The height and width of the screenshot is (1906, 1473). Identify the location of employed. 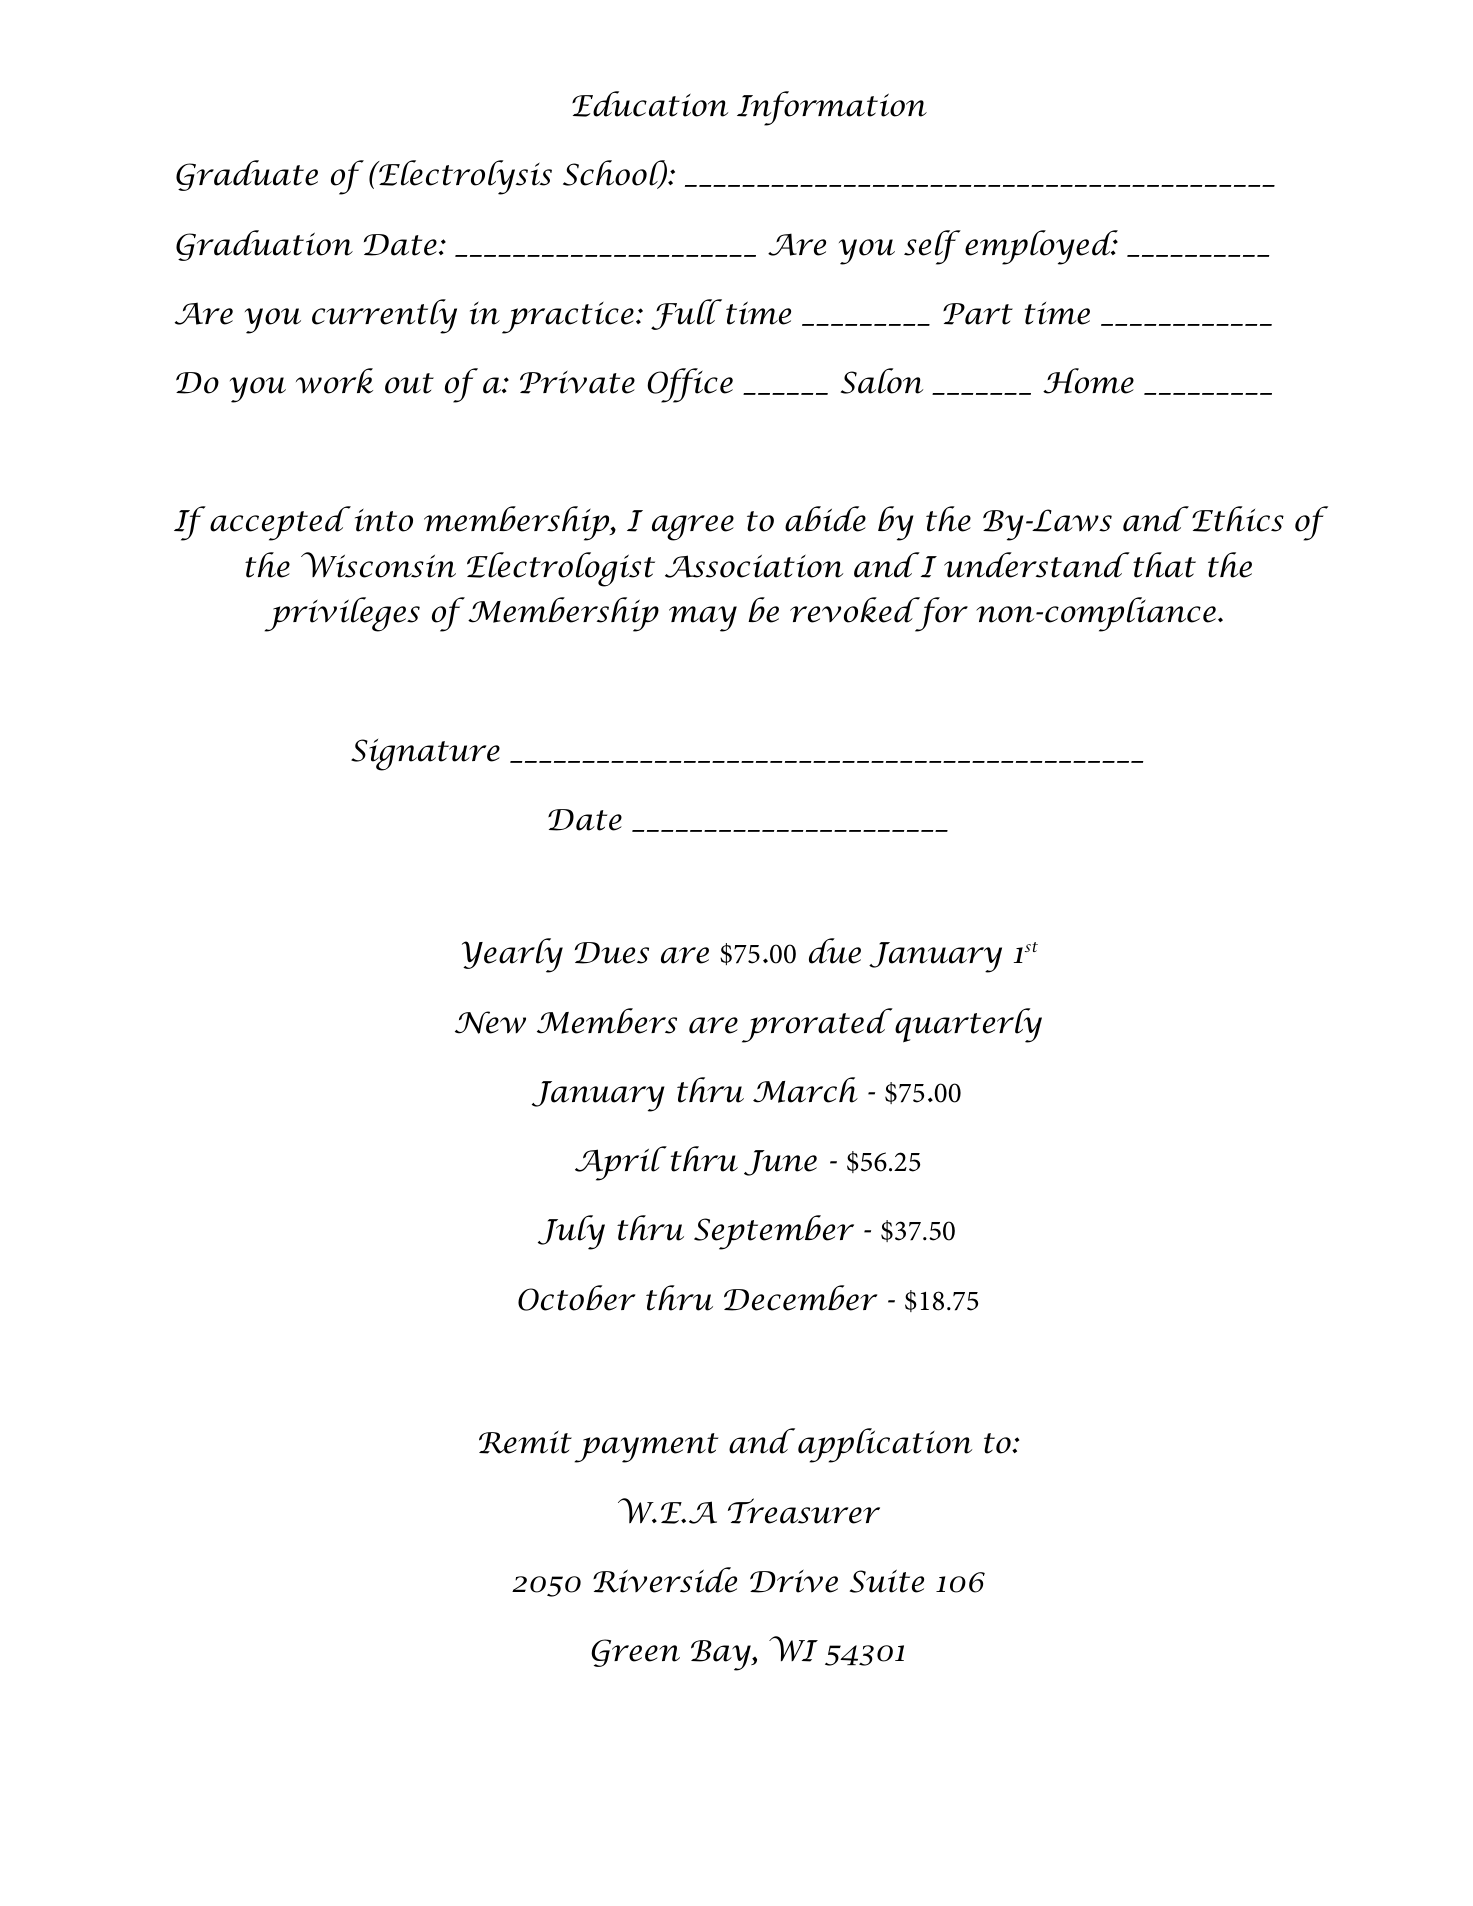
(1041, 247).
